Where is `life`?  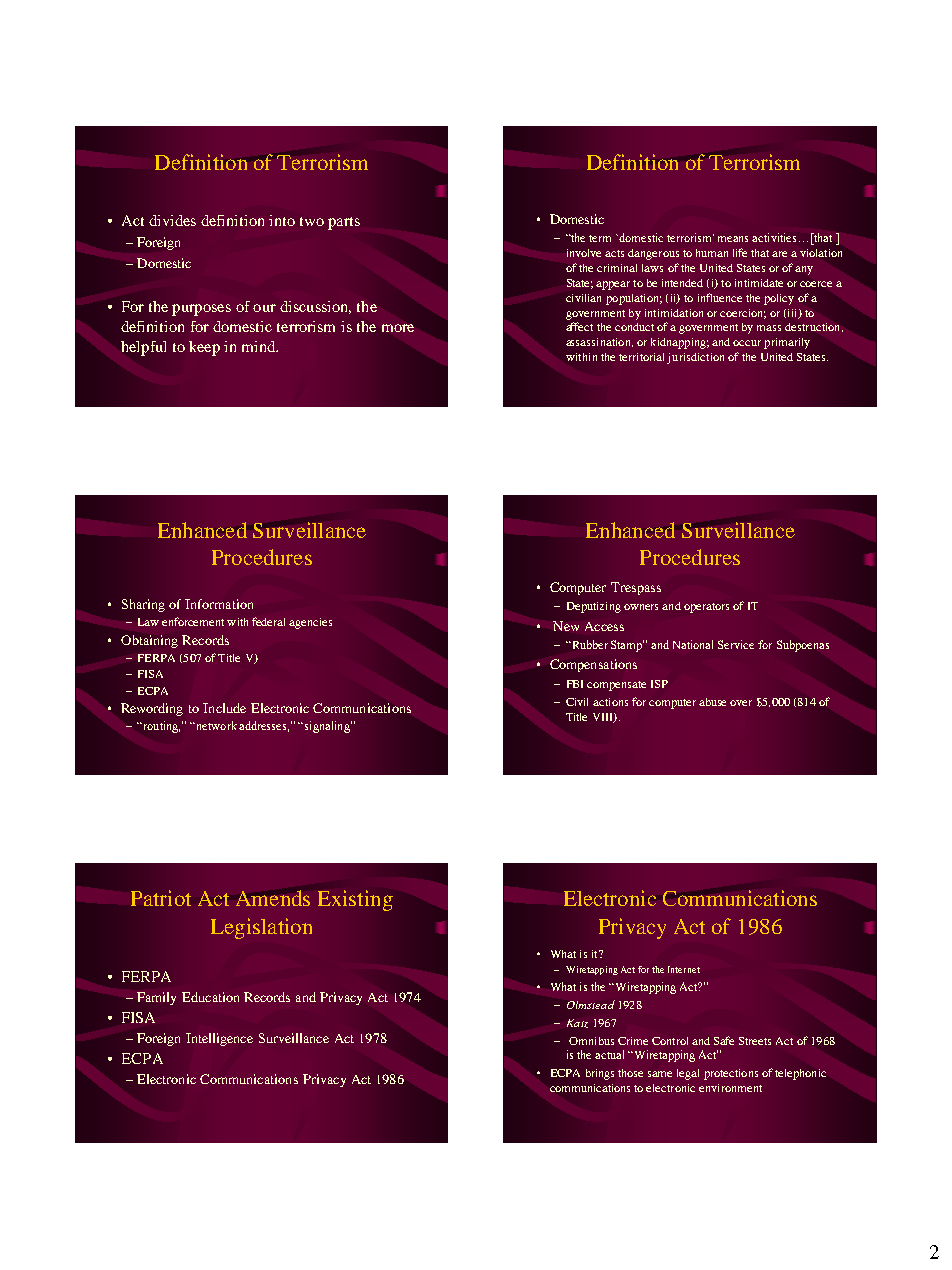 life is located at coordinates (740, 252).
